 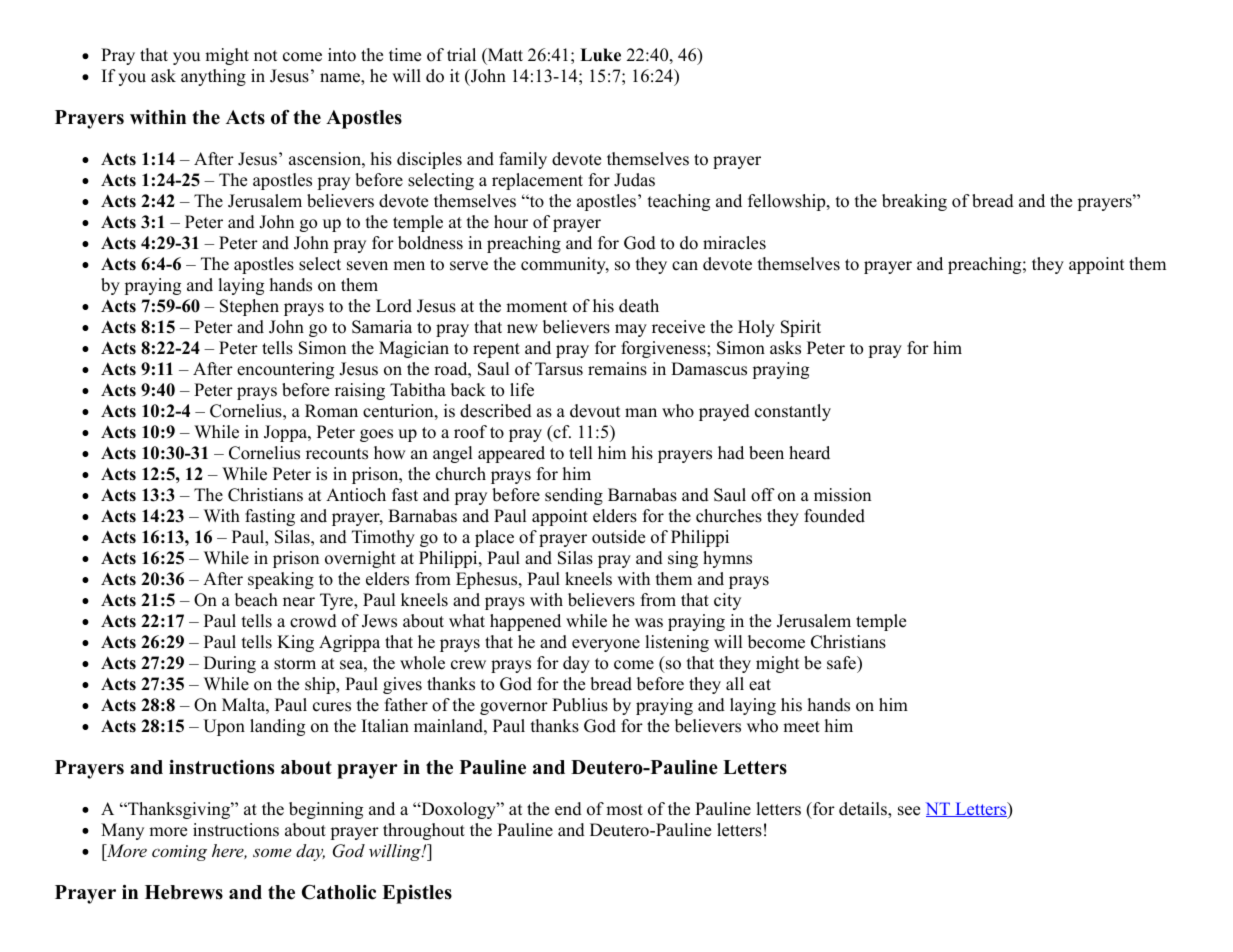 What do you see at coordinates (801, 328) in the document?
I see `Spirit` at bounding box center [801, 328].
